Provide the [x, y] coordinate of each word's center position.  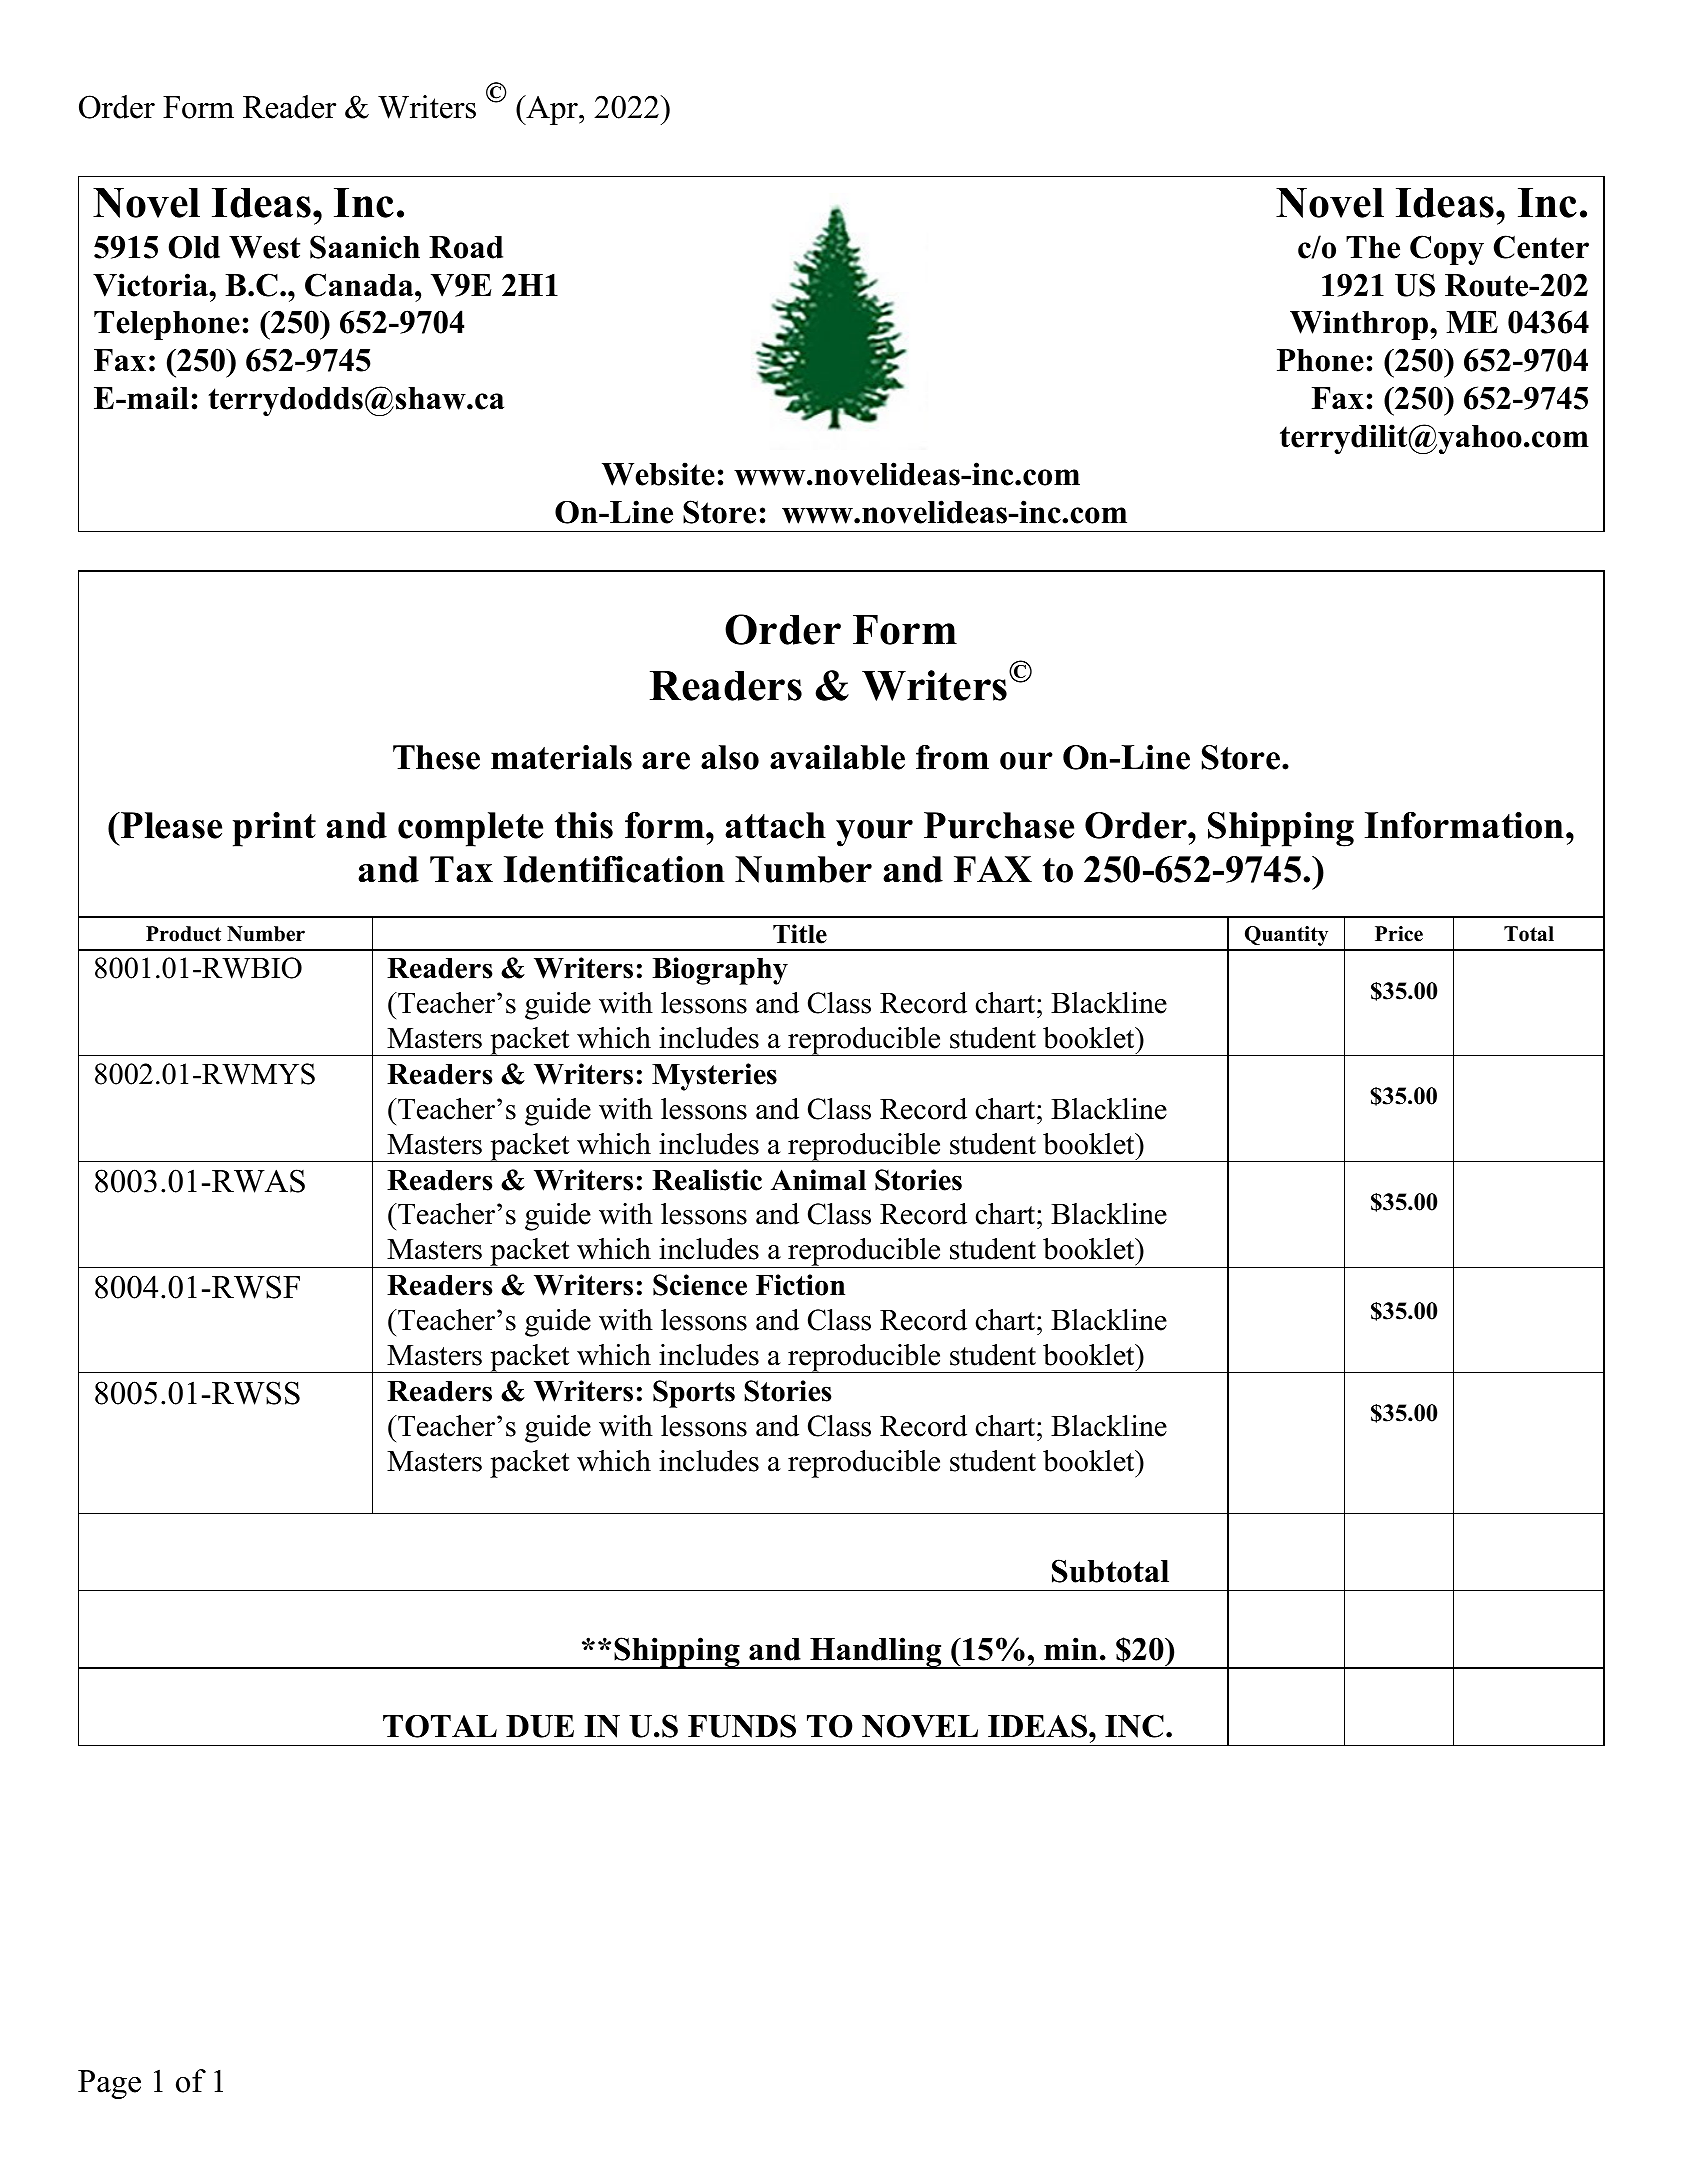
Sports [694, 1394]
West [264, 247]
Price [1399, 934]
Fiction [800, 1285]
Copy [1447, 250]
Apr [552, 110]
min [1071, 1648]
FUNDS [742, 1726]
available [837, 757]
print [274, 829]
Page [109, 2084]
